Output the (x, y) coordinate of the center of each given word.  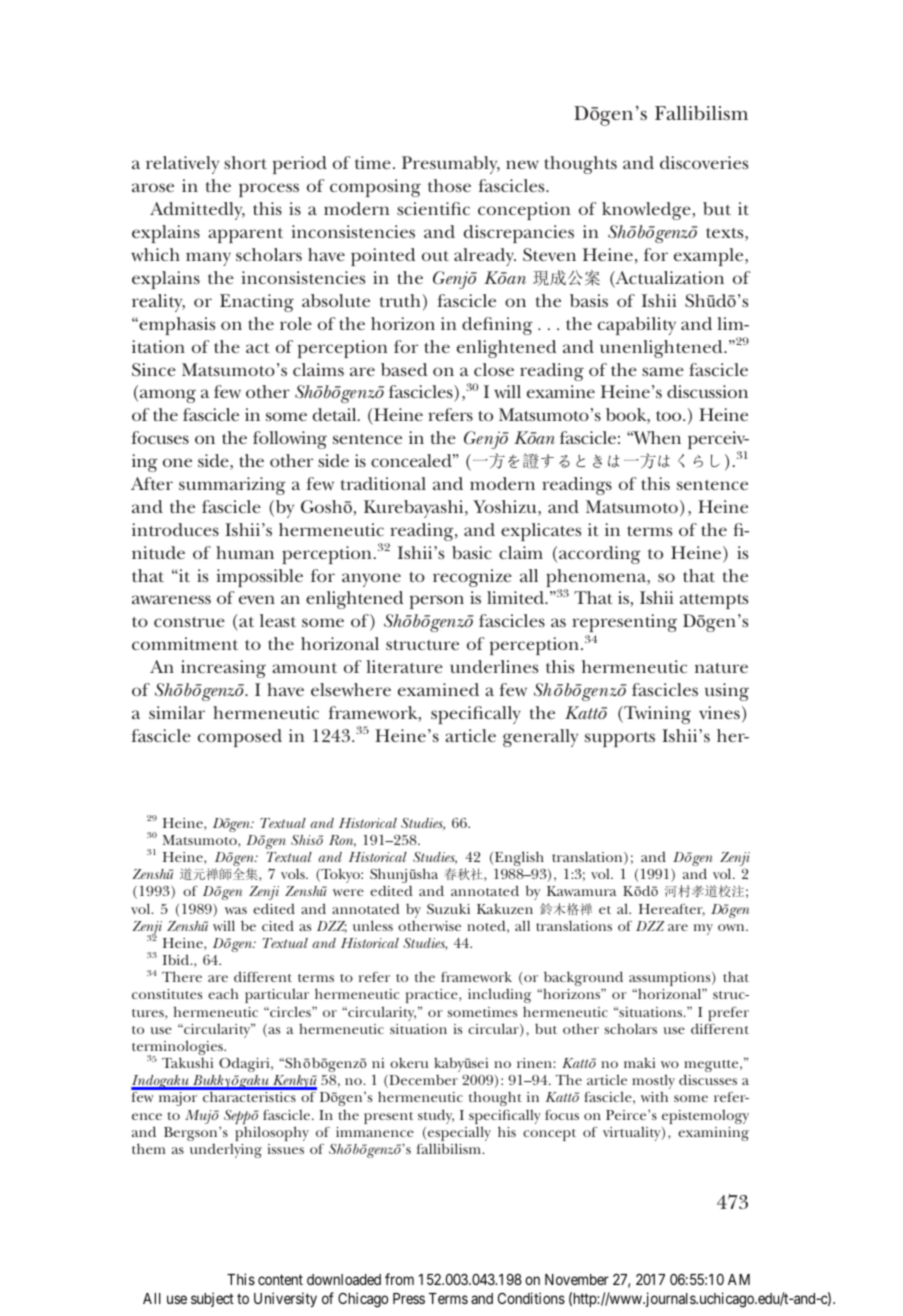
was (236, 910)
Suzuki (448, 908)
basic (472, 552)
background (583, 980)
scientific (433, 208)
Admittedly (197, 211)
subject (212, 1299)
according (600, 555)
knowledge (647, 211)
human (245, 552)
